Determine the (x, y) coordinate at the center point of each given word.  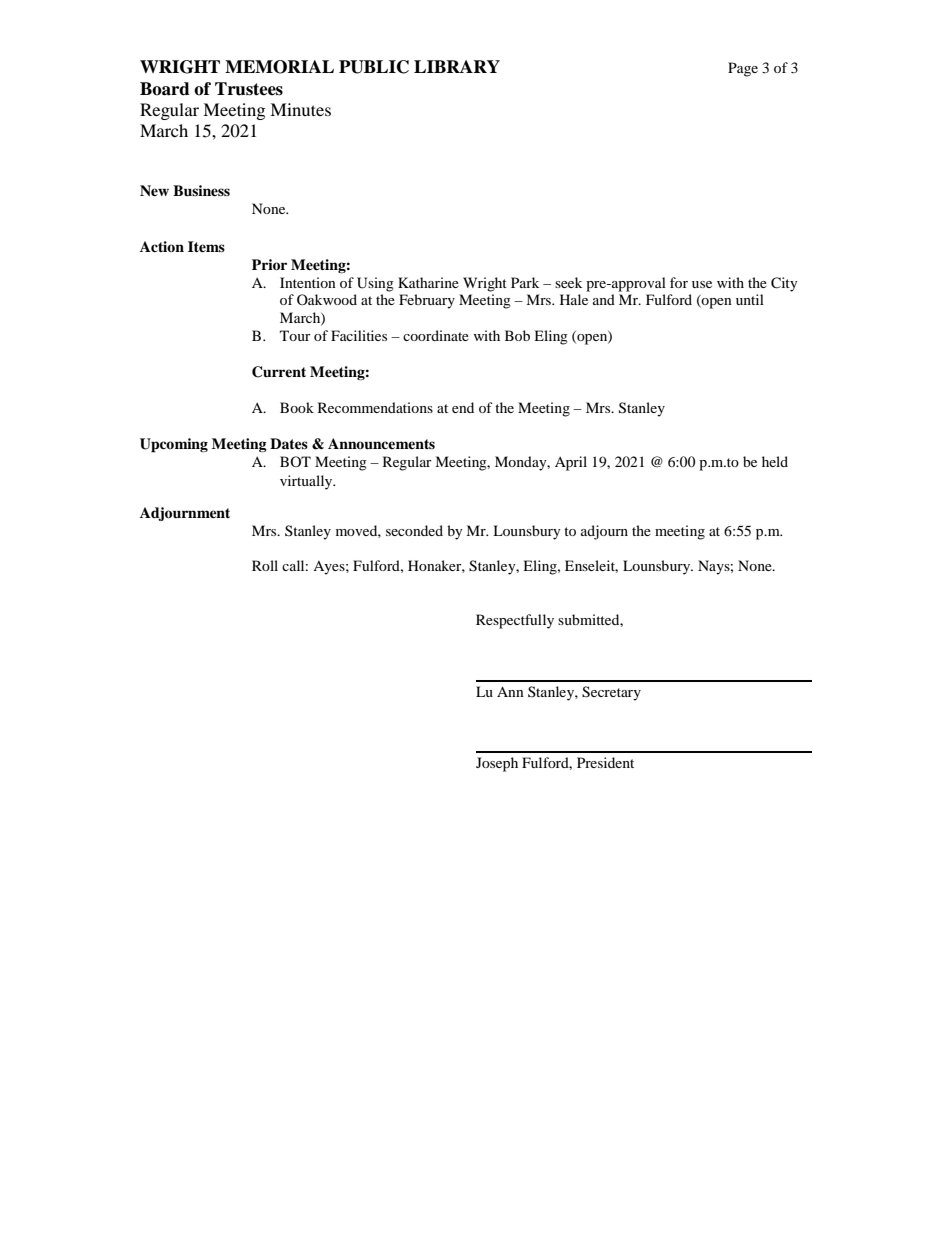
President (605, 762)
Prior (269, 265)
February (427, 301)
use (702, 284)
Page (743, 69)
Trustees (249, 89)
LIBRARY (457, 66)
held (775, 461)
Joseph (497, 764)
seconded (414, 530)
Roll (265, 565)
